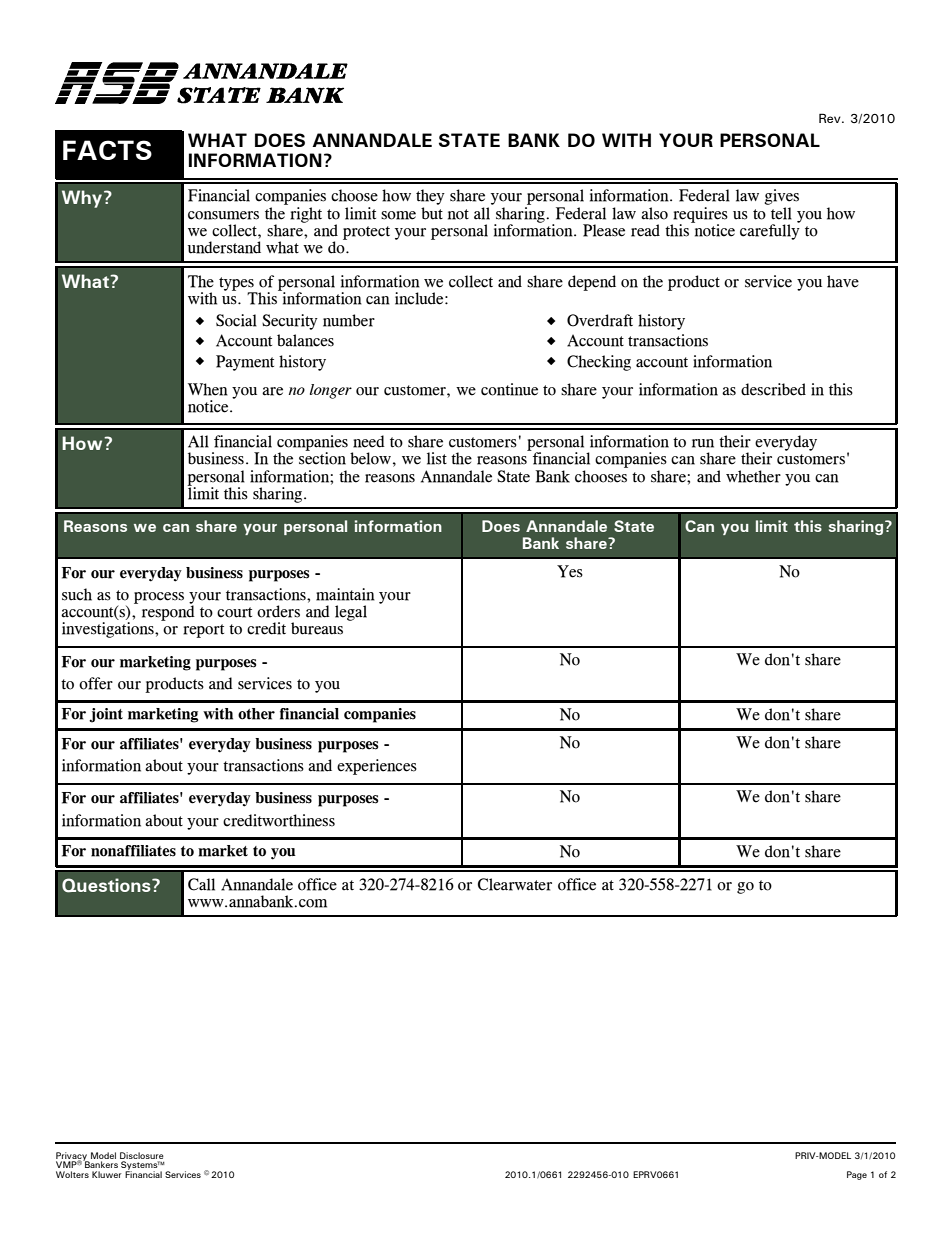 Image resolution: width=952 pixels, height=1233 pixels. I want to click on legal, so click(351, 613).
